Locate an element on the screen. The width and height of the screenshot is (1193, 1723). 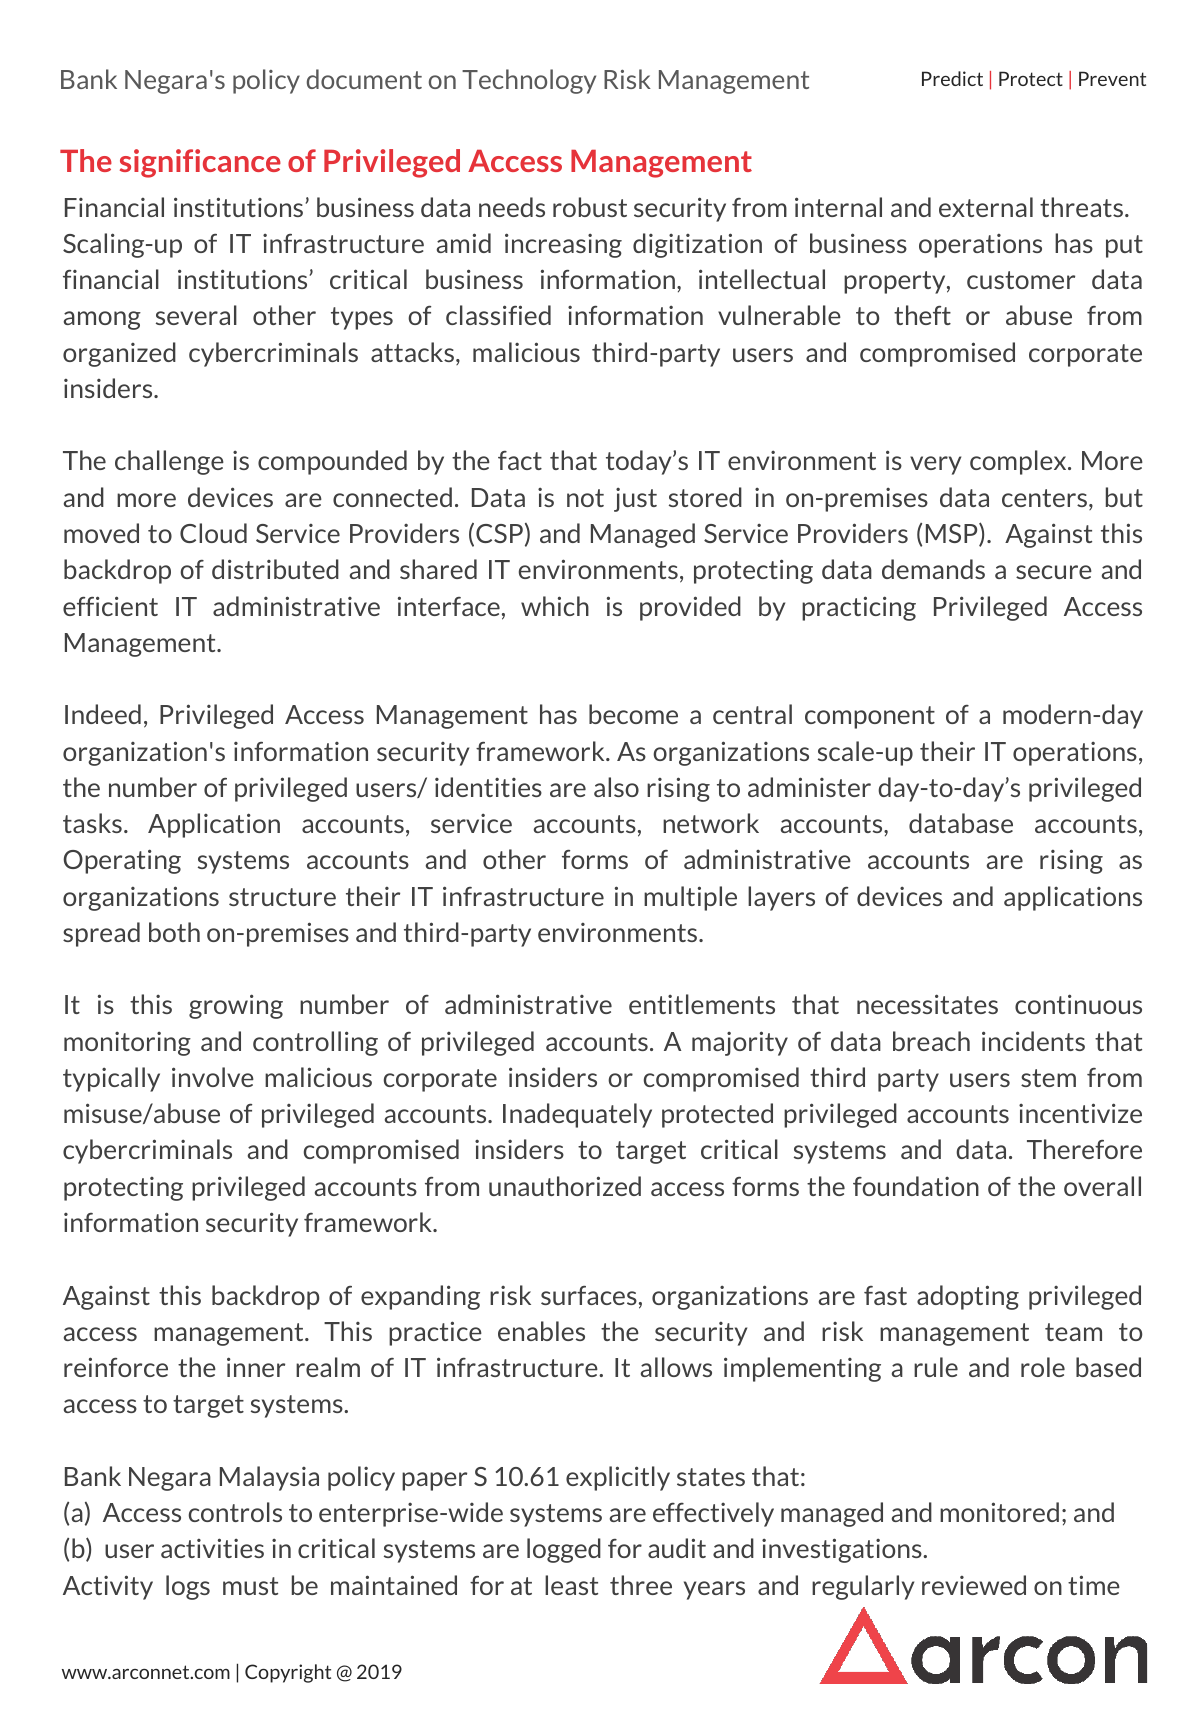
Technology is located at coordinates (529, 81).
